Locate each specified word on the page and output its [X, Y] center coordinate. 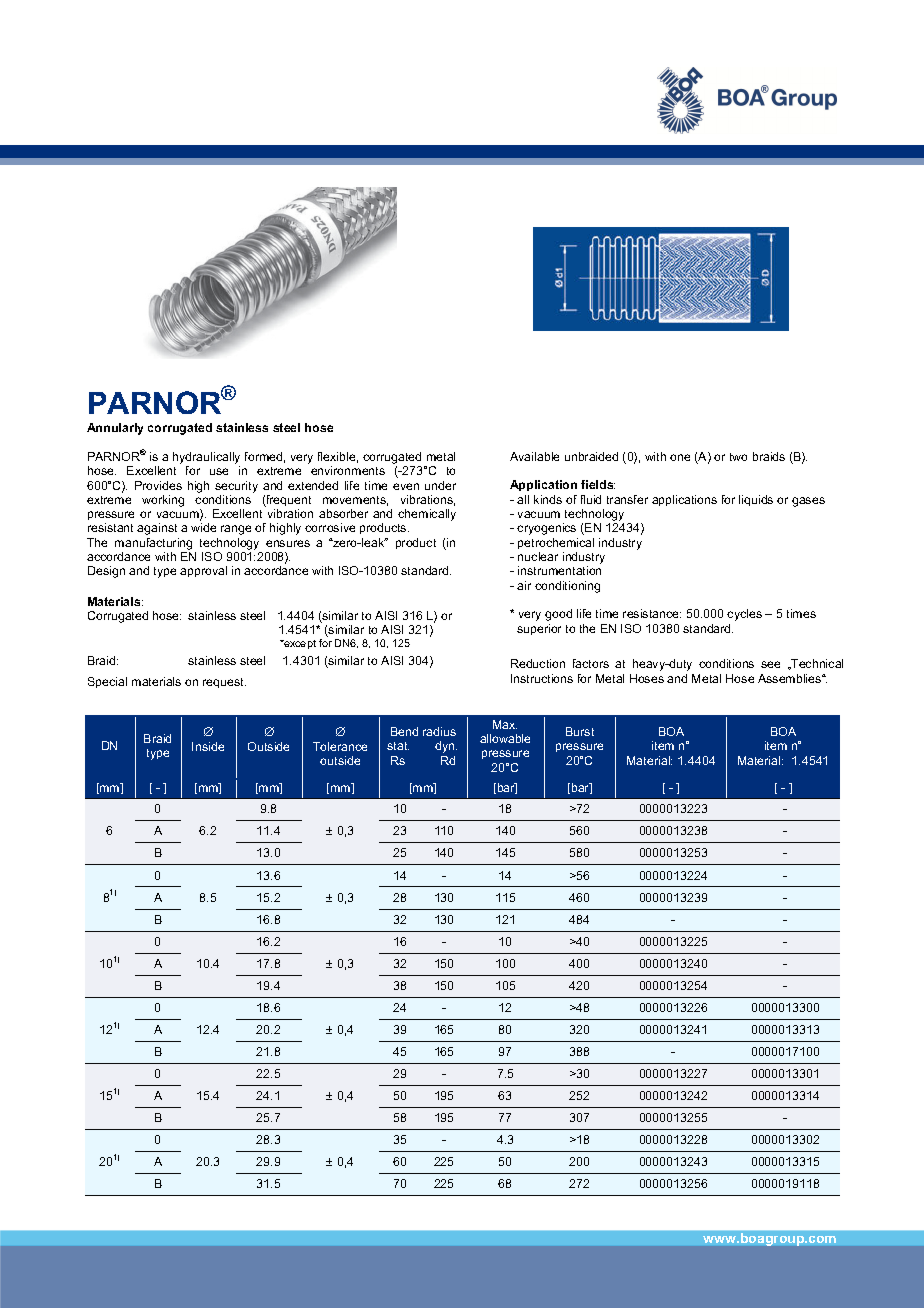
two [738, 457]
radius [439, 731]
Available [534, 456]
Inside [208, 746]
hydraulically [206, 459]
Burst [580, 731]
